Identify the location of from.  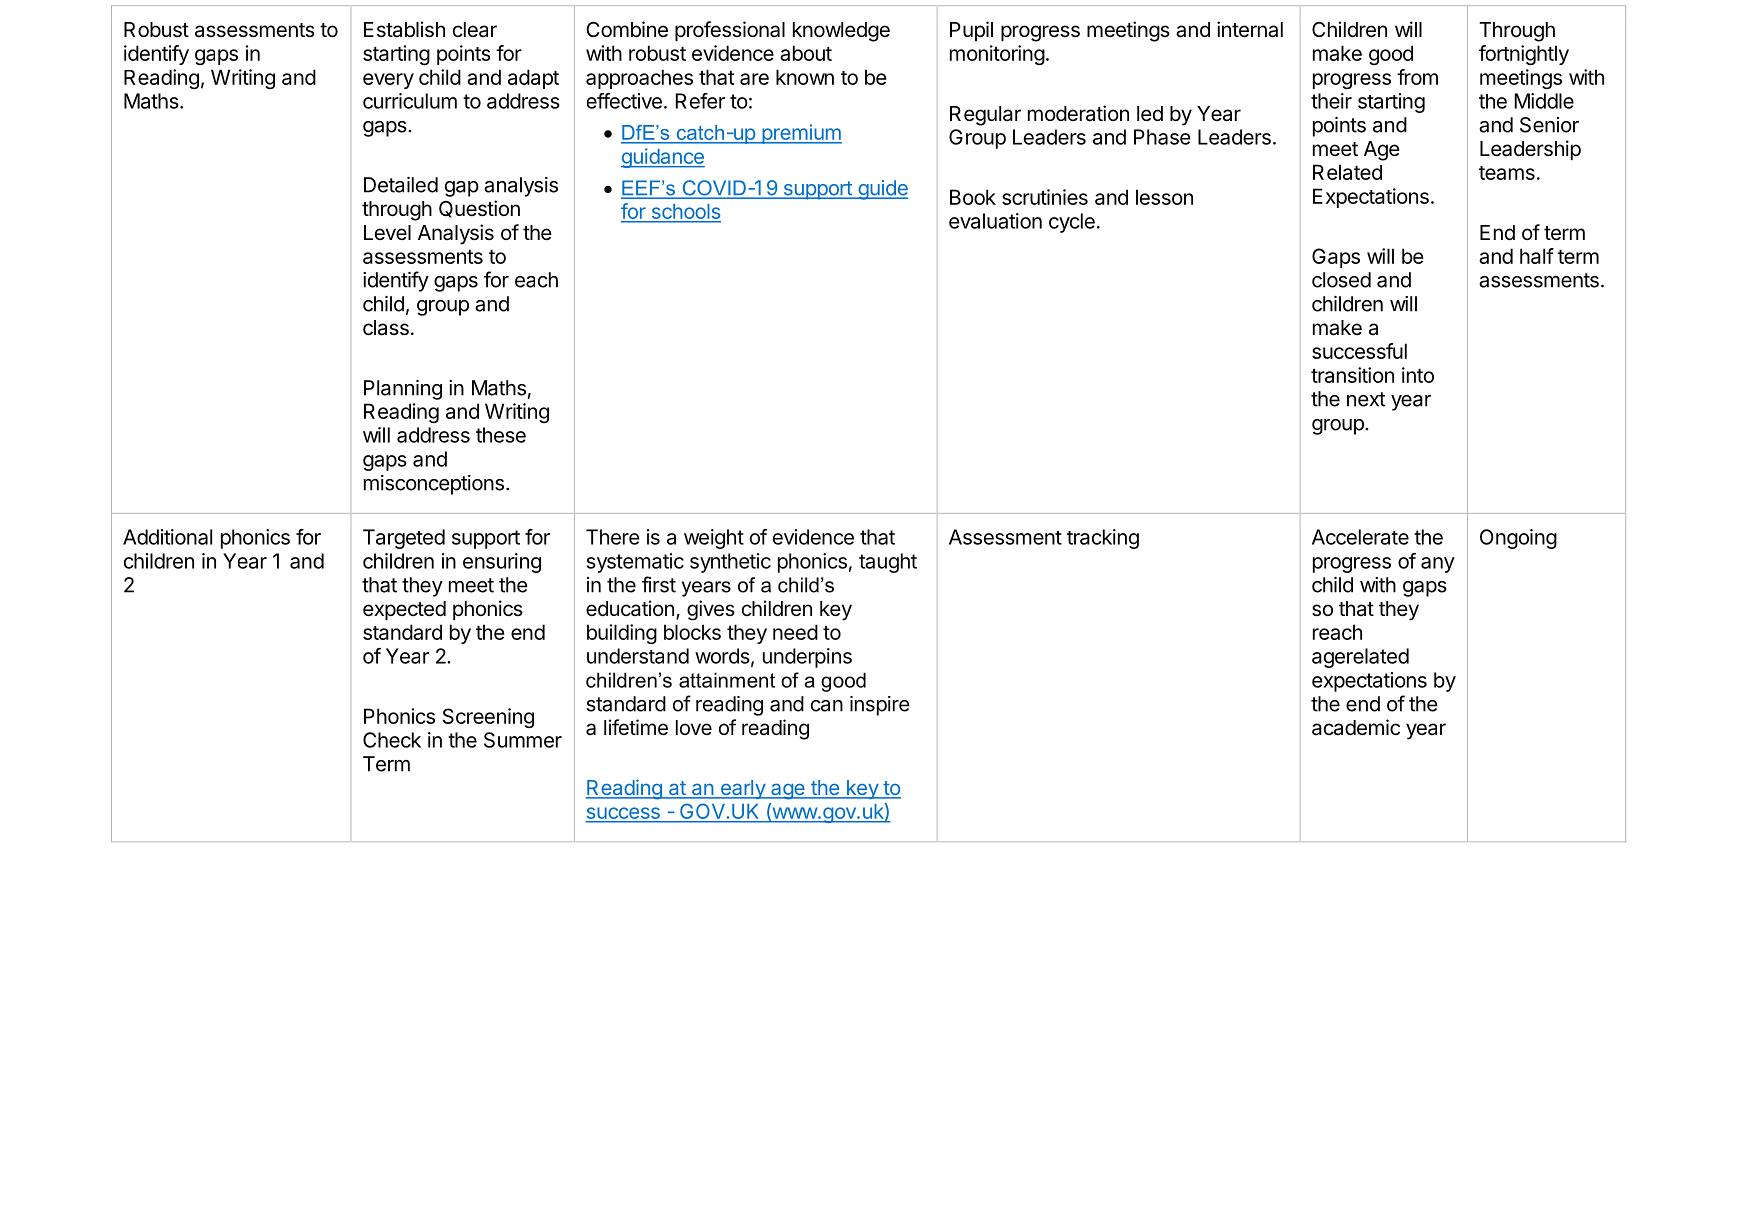
(1417, 77).
